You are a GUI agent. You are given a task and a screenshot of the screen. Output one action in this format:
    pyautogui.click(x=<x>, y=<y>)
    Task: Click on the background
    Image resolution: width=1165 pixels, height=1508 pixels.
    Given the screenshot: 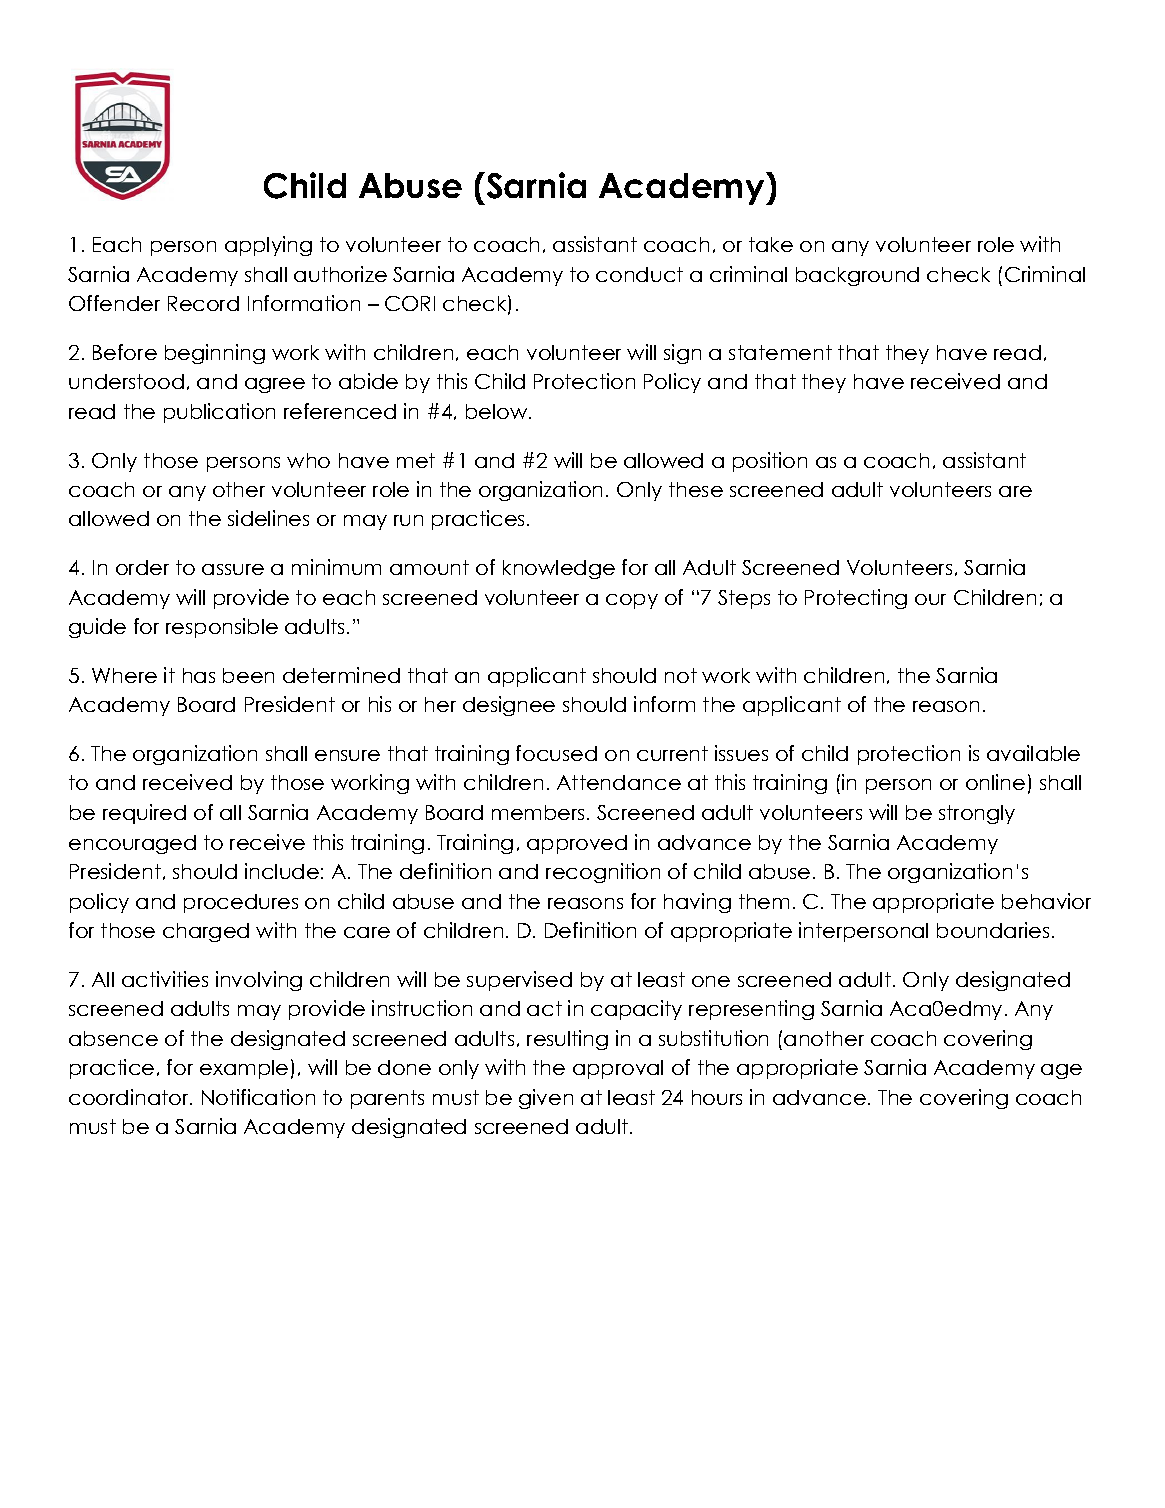 What is the action you would take?
    pyautogui.click(x=857, y=276)
